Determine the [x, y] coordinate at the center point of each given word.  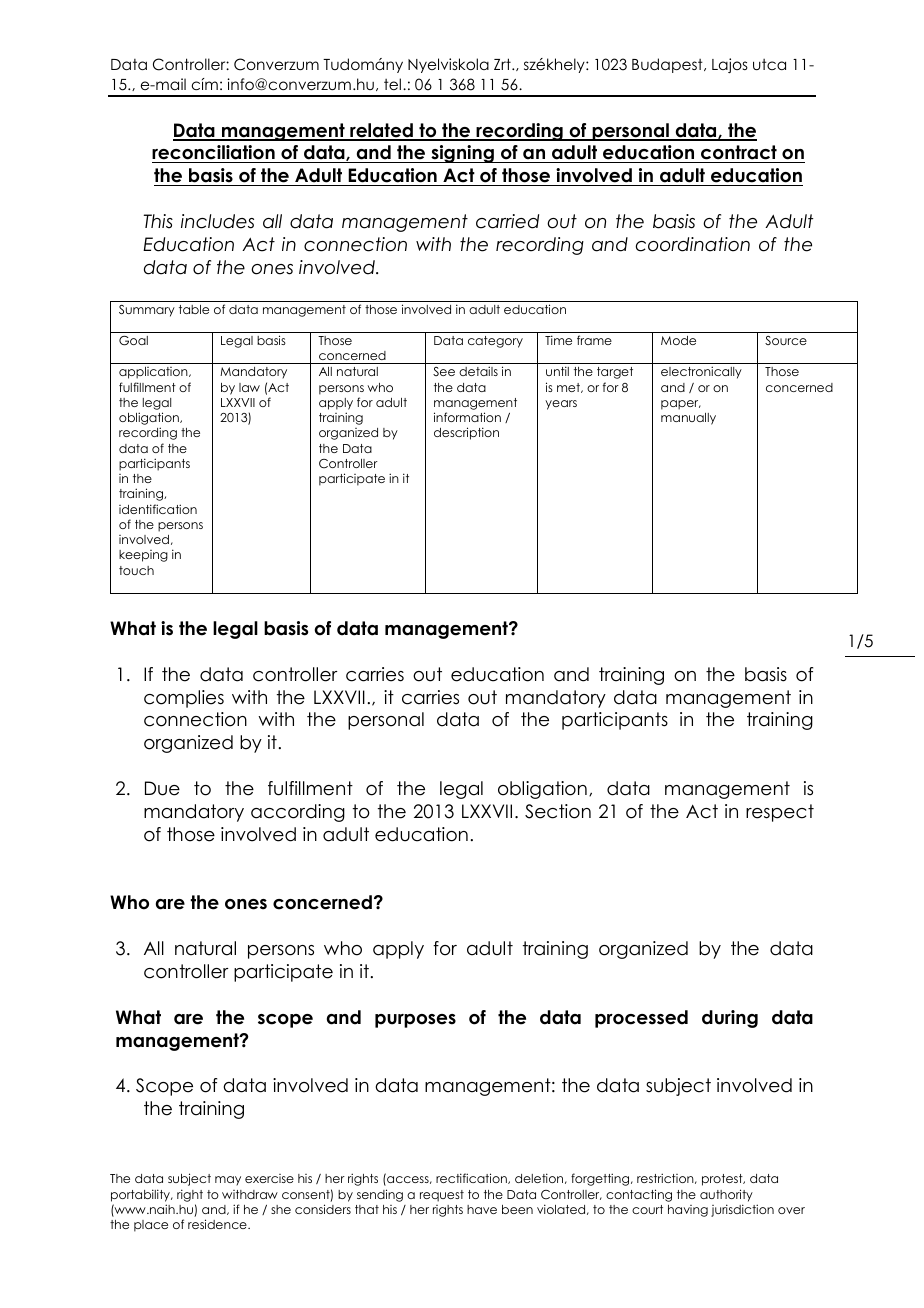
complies [184, 699]
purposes [415, 1021]
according [298, 813]
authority [726, 1195]
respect [780, 813]
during [730, 1019]
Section [558, 811]
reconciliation [214, 154]
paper [681, 405]
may [228, 1181]
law [249, 387]
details [478, 371]
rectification [472, 1178]
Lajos [730, 65]
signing [462, 154]
